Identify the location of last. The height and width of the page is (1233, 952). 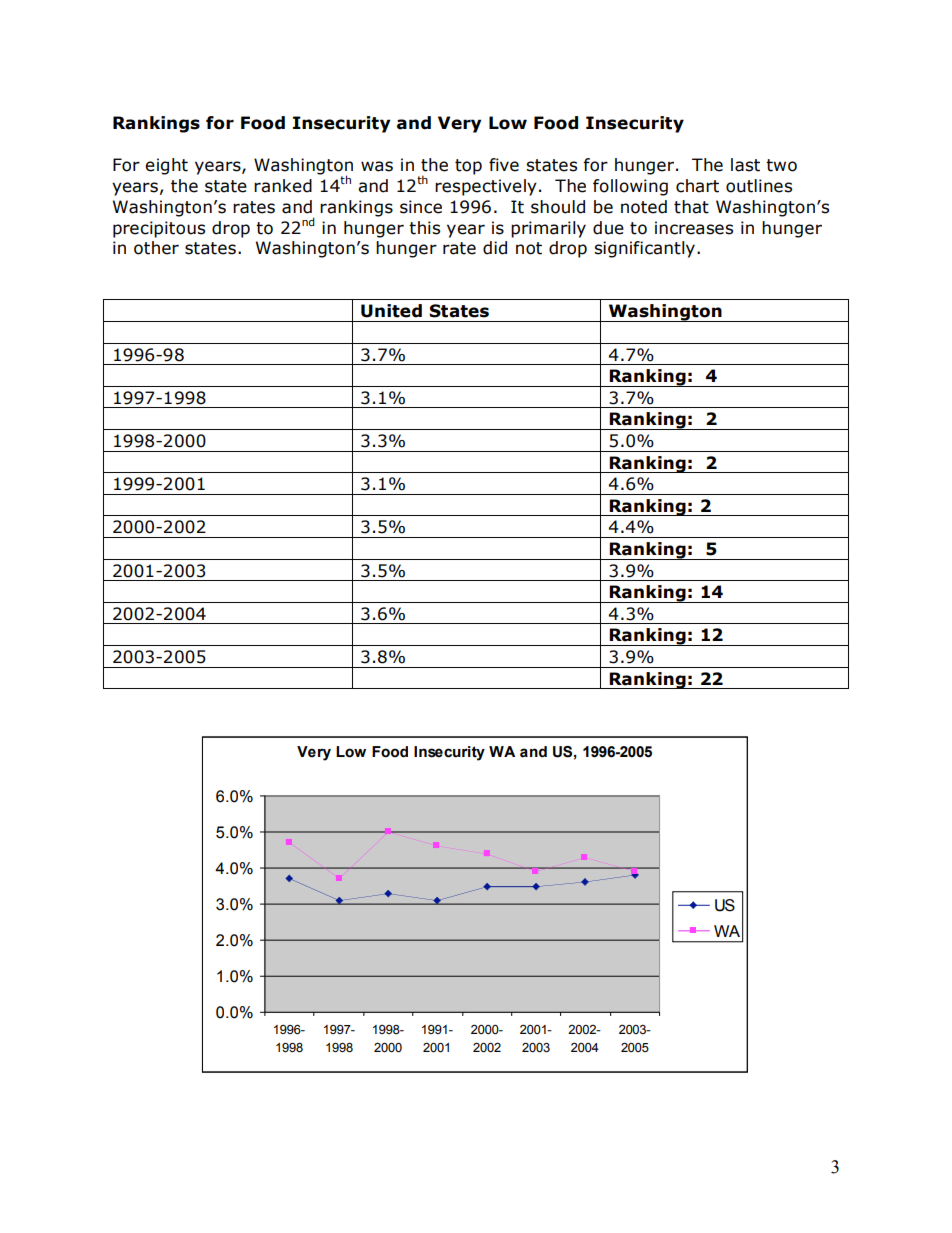
(745, 165).
